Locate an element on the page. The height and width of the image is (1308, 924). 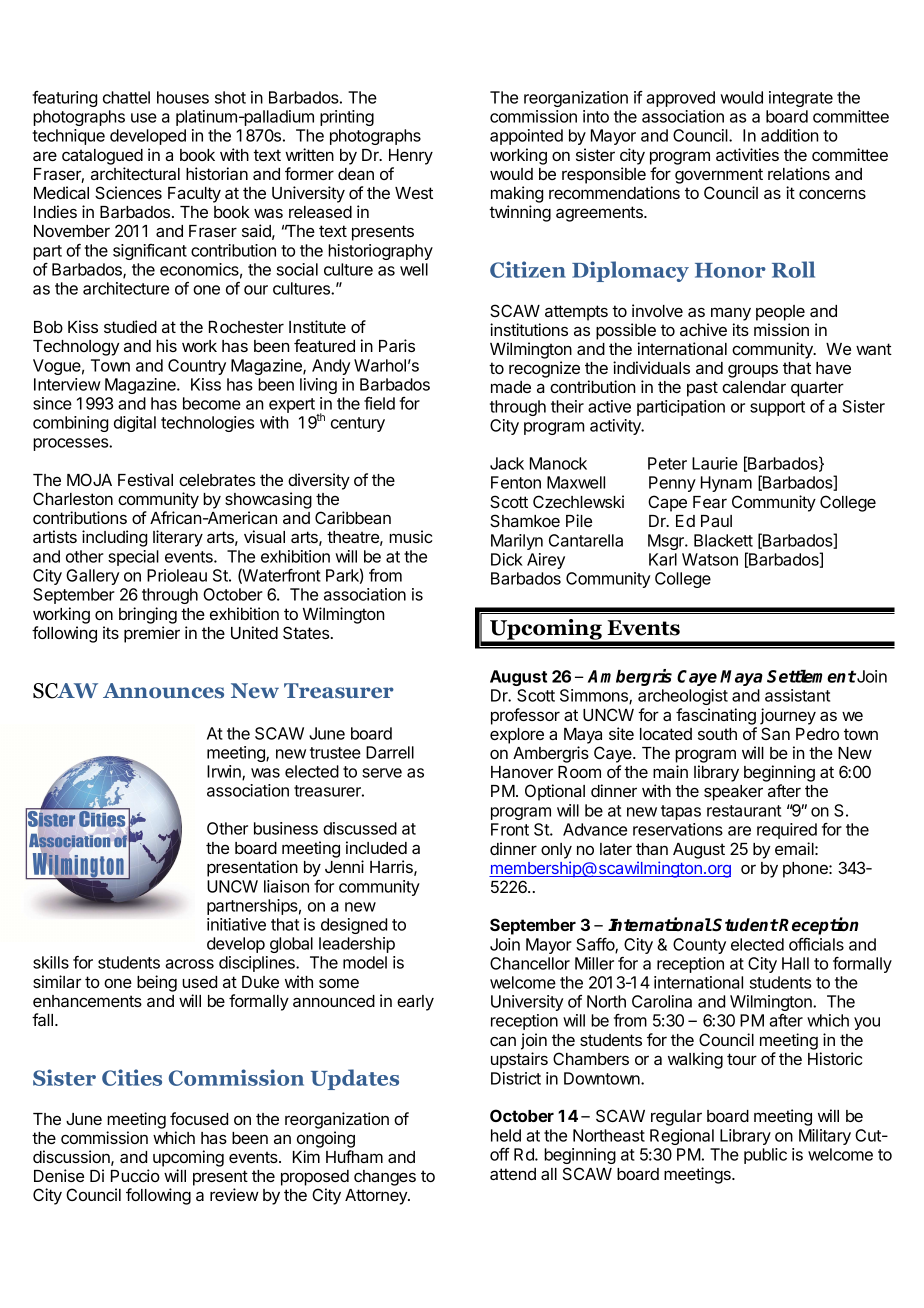
being is located at coordinates (157, 983).
